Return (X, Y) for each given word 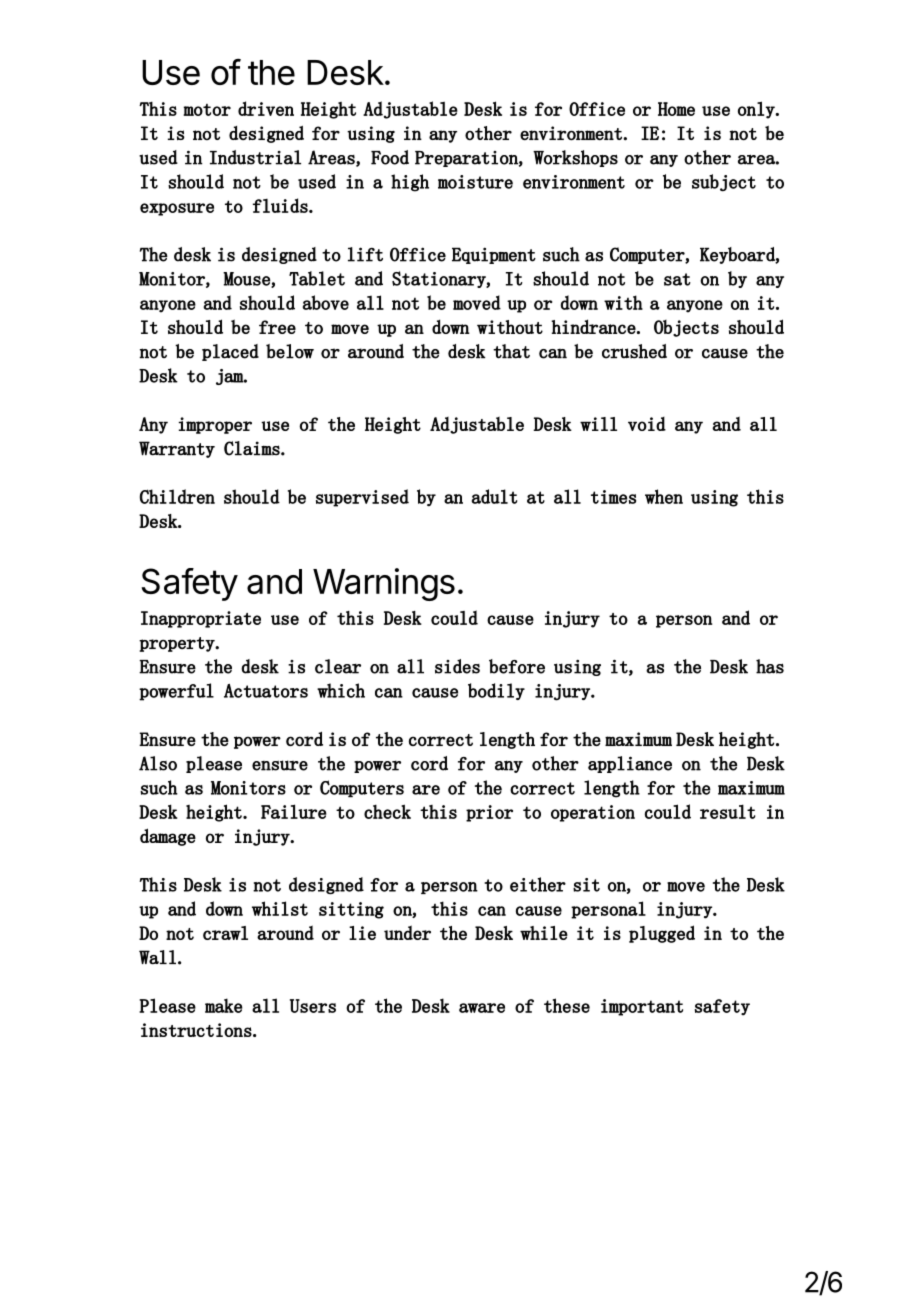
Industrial (255, 157)
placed (230, 352)
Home (676, 109)
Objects (686, 328)
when (664, 496)
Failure (294, 811)
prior (489, 813)
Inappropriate (201, 619)
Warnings (384, 584)
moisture (475, 182)
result (728, 811)
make (224, 1005)
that (511, 351)
